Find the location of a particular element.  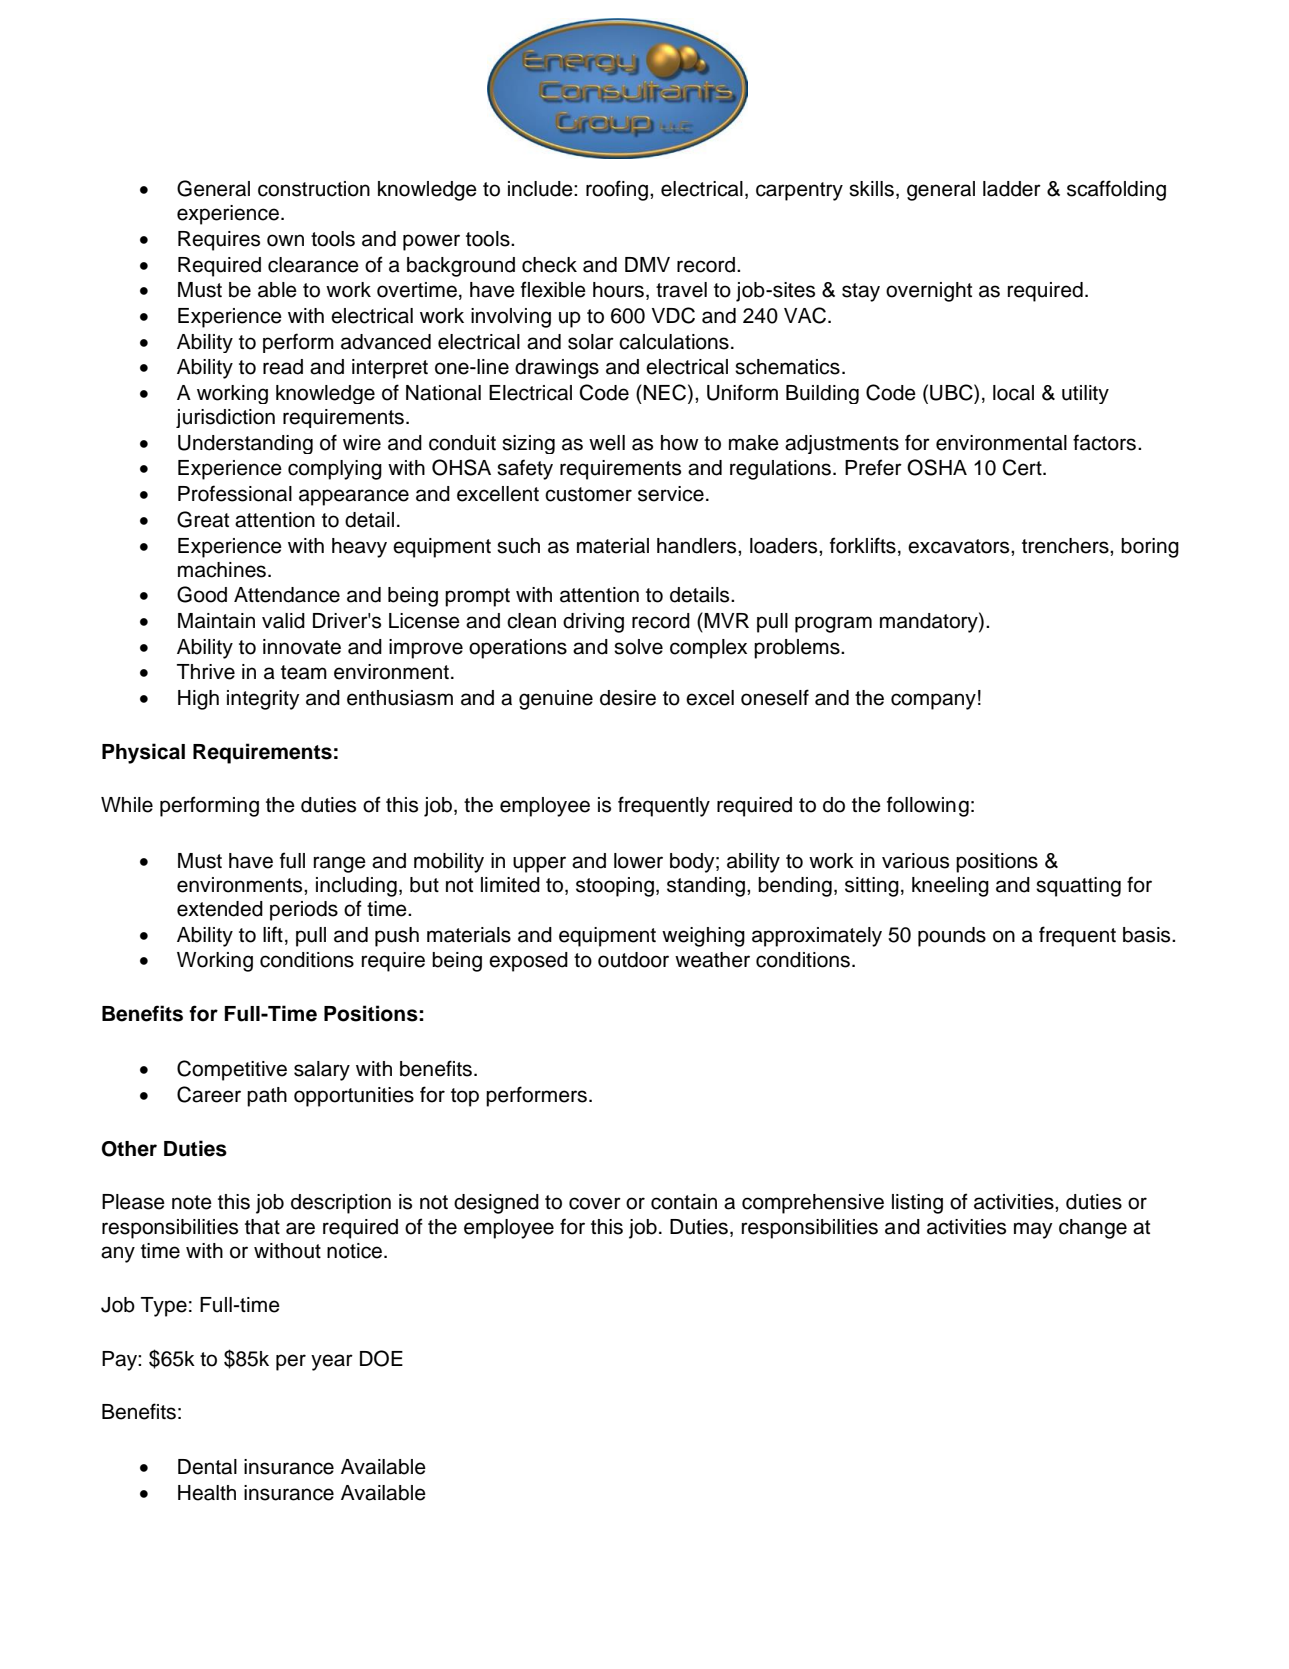

Dental is located at coordinates (207, 1467).
